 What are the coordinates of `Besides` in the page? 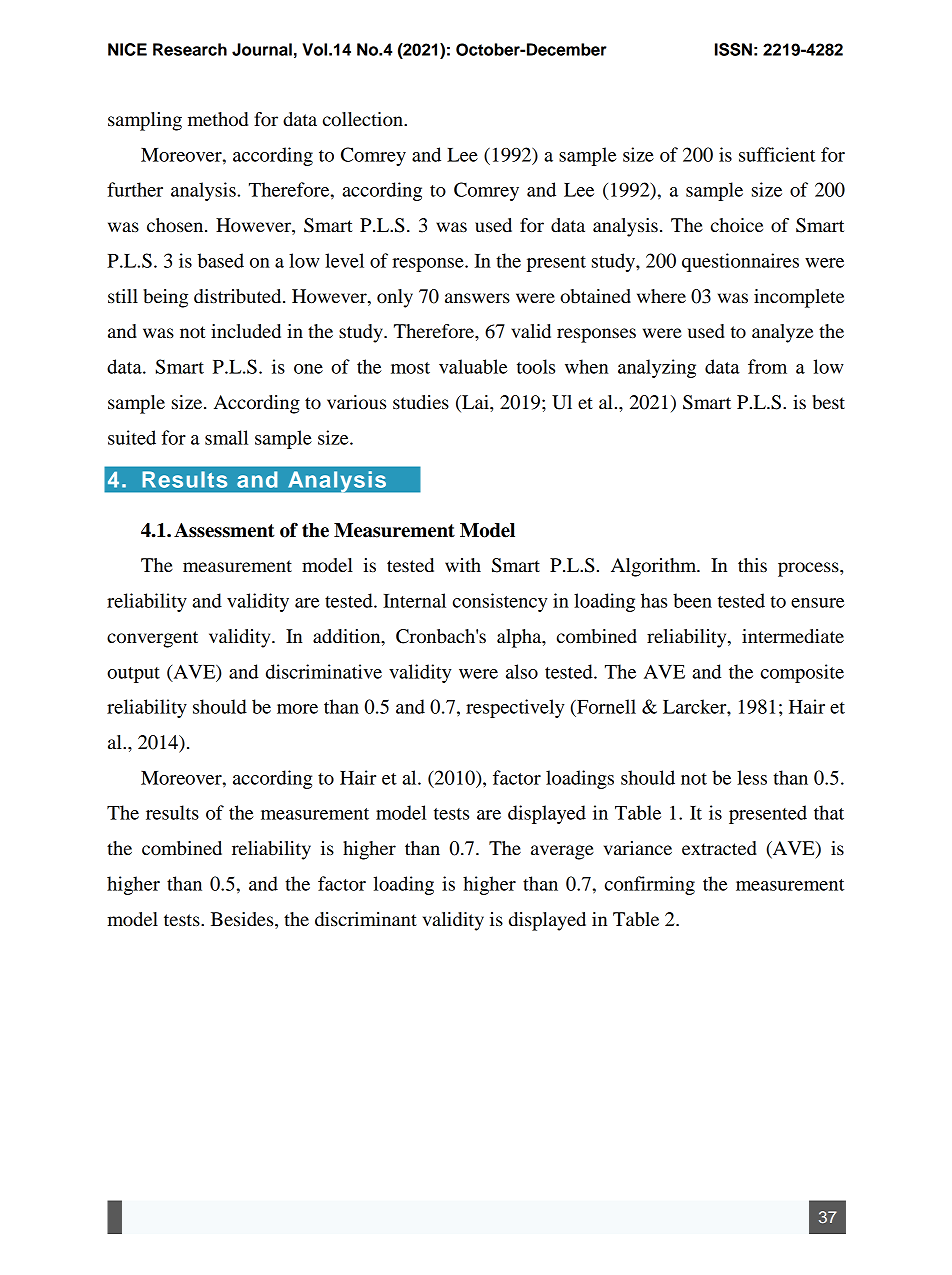 It's located at (243, 919).
